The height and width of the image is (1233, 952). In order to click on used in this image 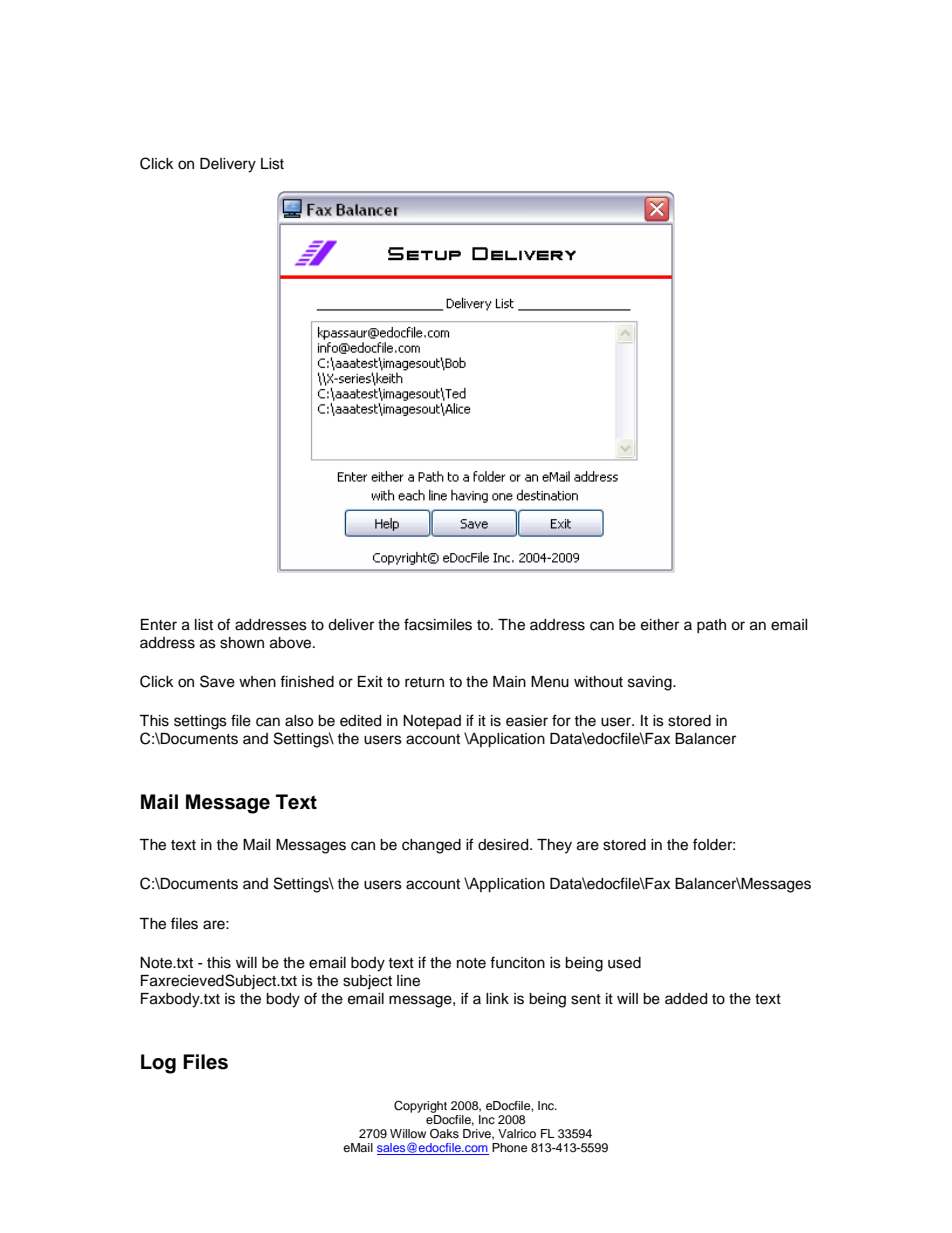, I will do `click(624, 963)`.
